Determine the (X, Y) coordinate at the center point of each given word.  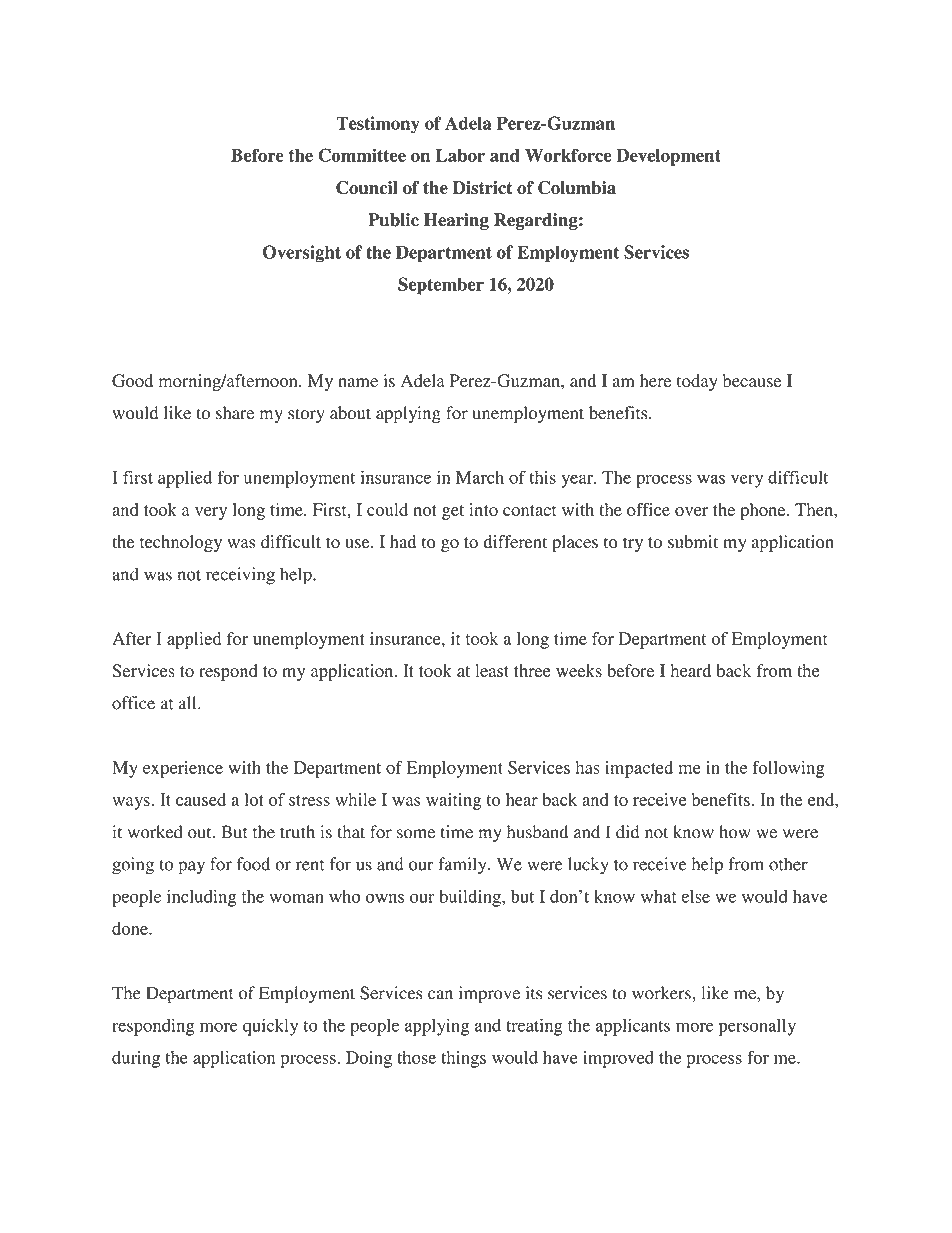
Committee (362, 155)
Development (668, 157)
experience (183, 769)
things (463, 1059)
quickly (270, 1027)
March (480, 477)
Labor (460, 155)
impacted (639, 769)
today (697, 382)
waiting (453, 801)
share (235, 413)
